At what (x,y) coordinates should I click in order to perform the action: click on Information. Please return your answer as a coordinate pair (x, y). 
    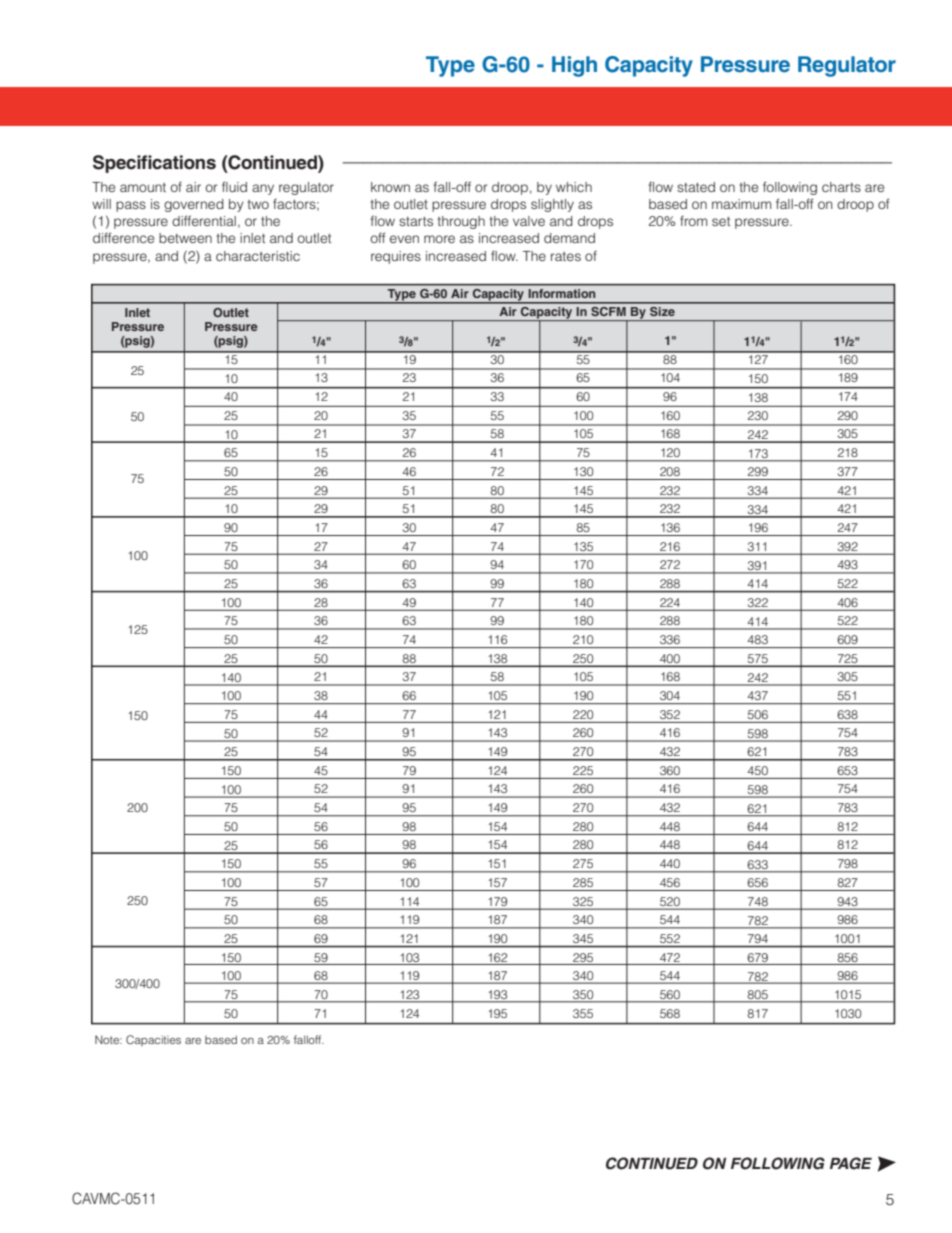
    Looking at the image, I should click on (562, 293).
